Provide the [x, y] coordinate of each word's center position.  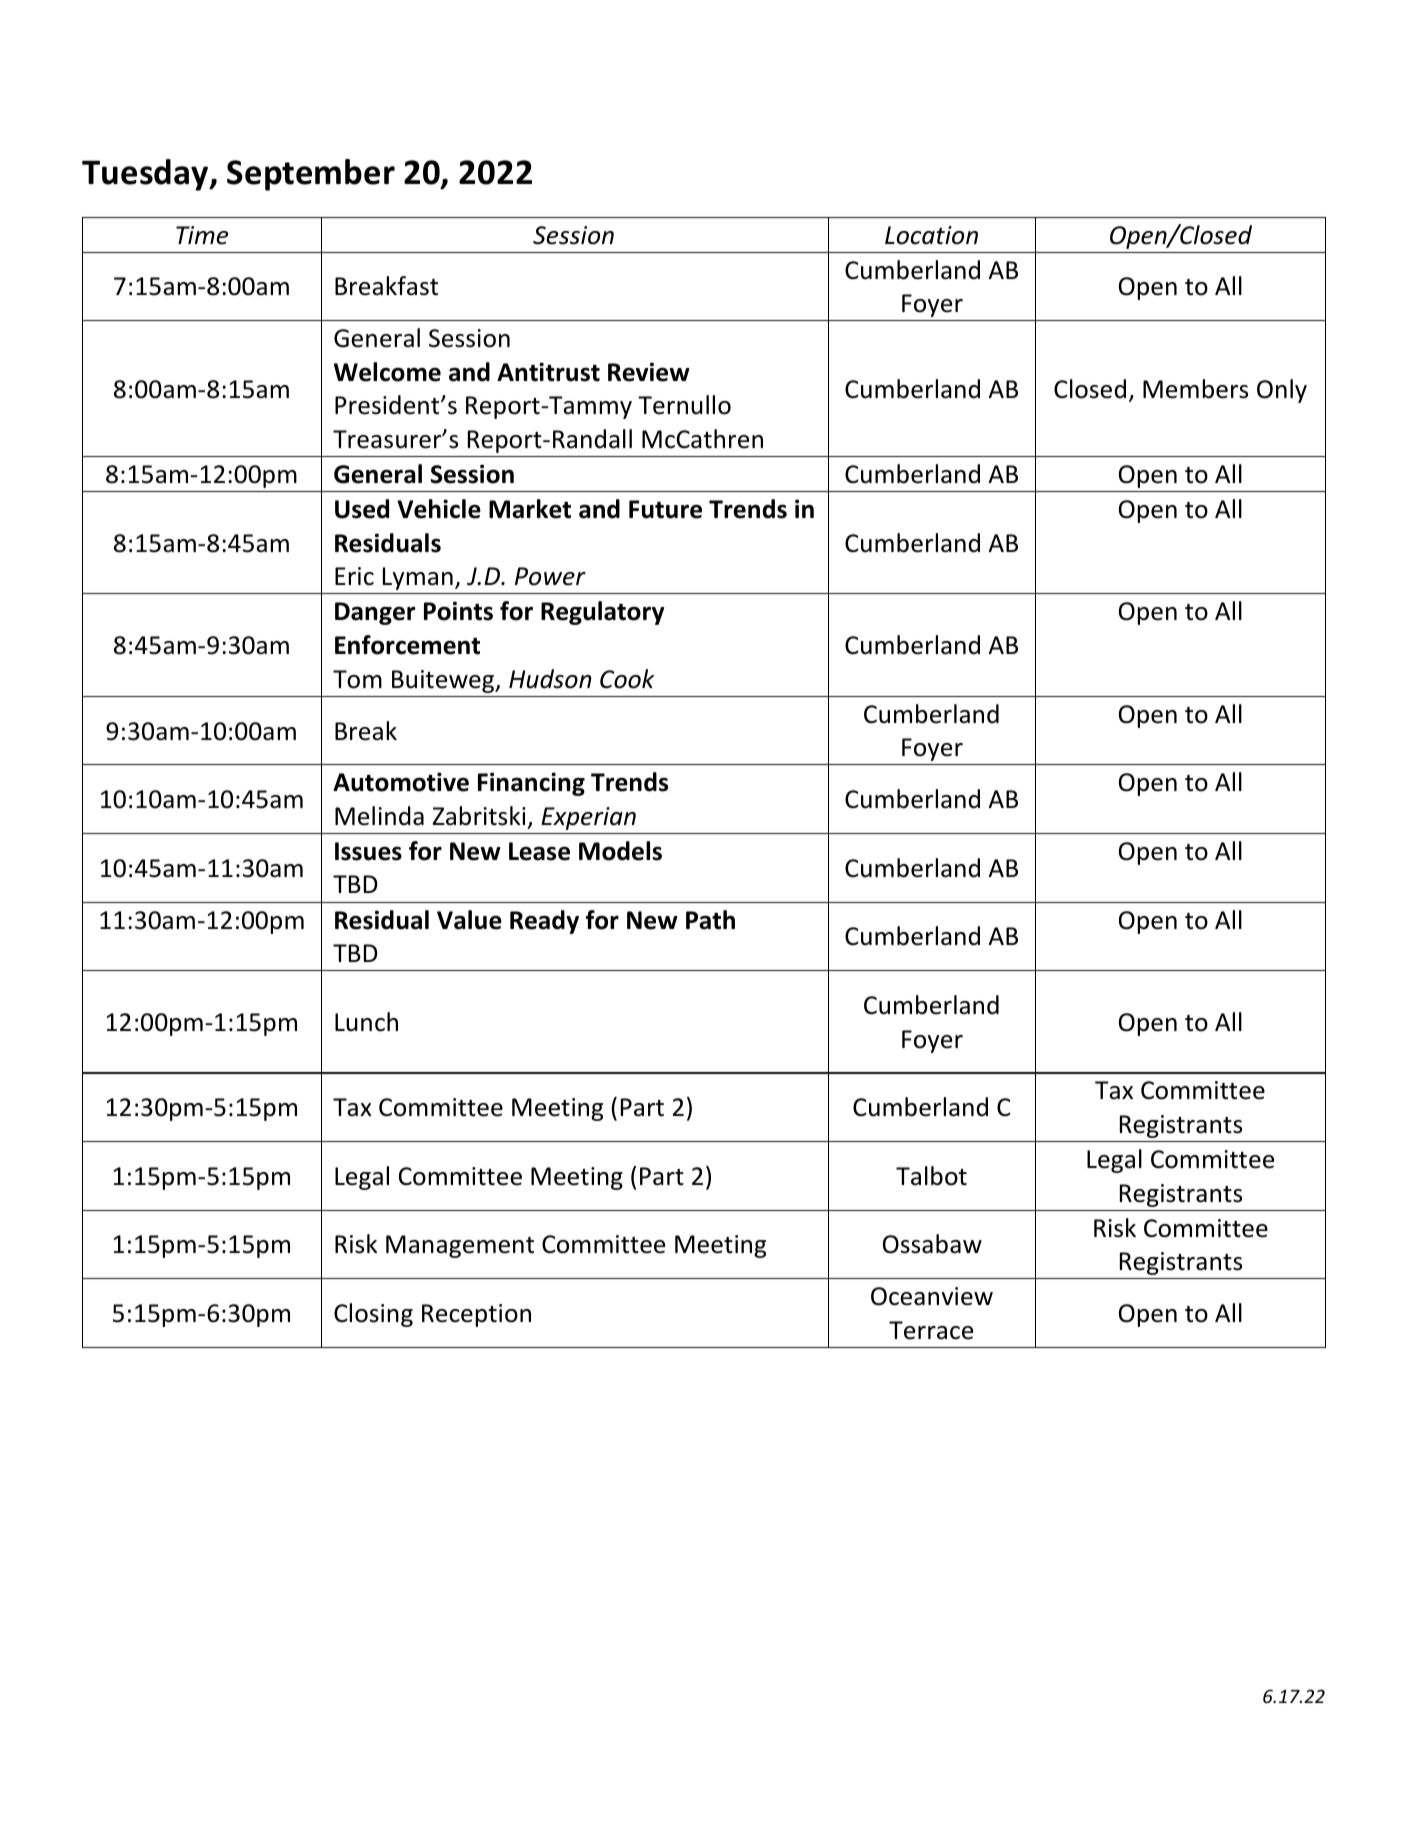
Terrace [931, 1330]
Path [710, 920]
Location [931, 235]
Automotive [401, 782]
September [311, 175]
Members [1195, 389]
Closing [373, 1315]
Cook [627, 679]
